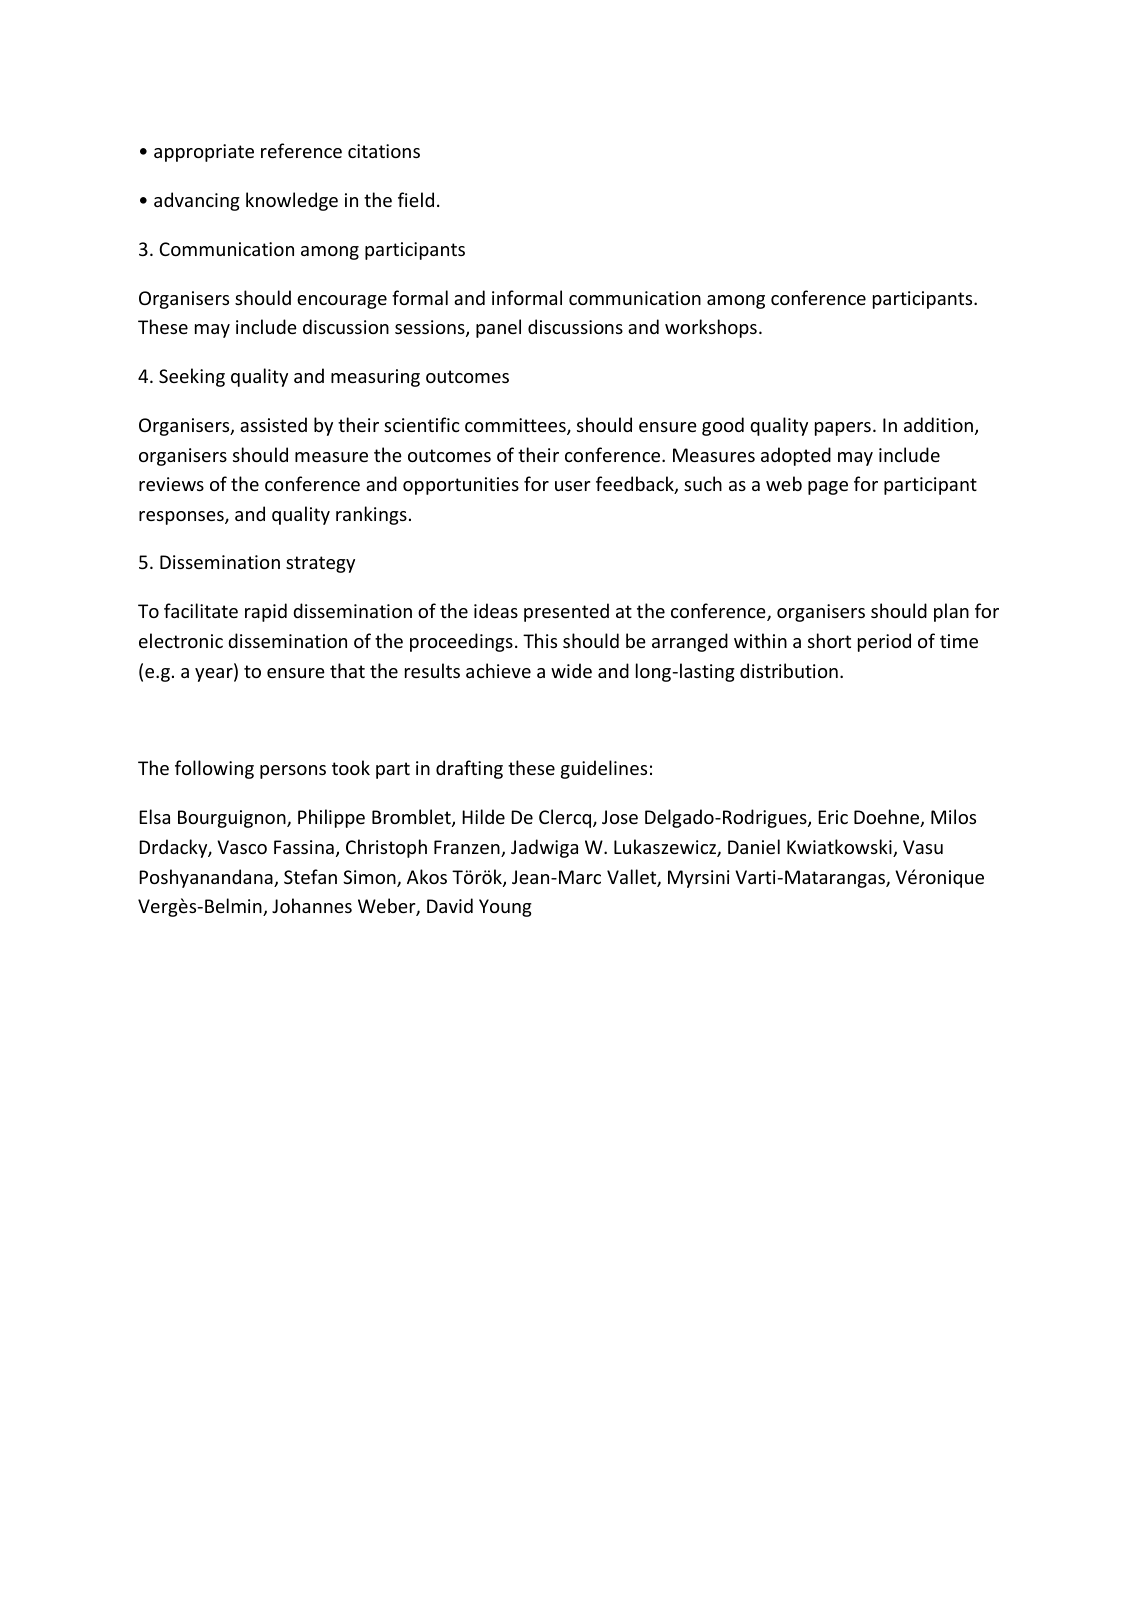  Describe the element at coordinates (829, 640) in the document. I see `short` at that location.
